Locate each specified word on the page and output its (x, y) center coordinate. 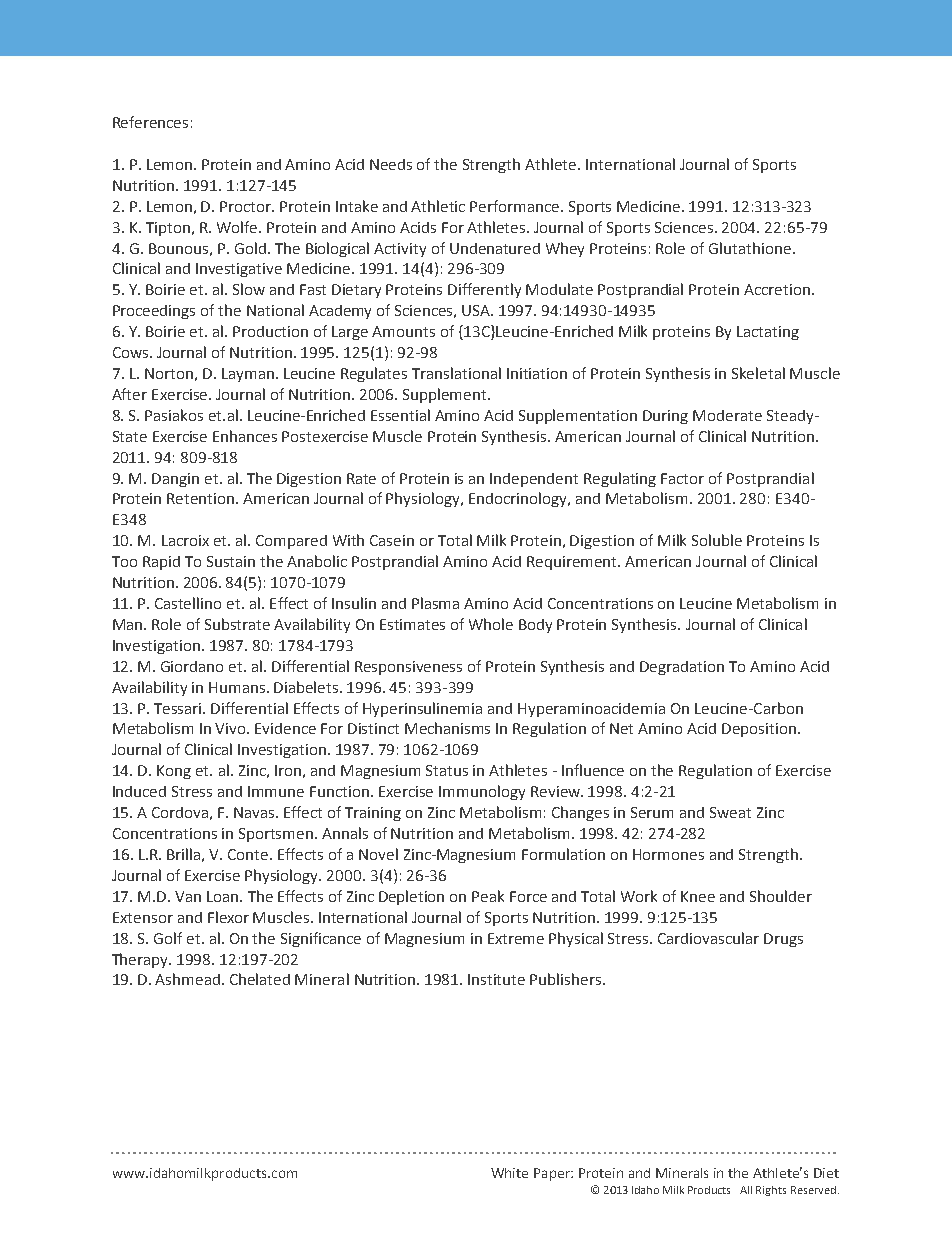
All (746, 1190)
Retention (202, 498)
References (150, 122)
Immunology (482, 792)
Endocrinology (519, 499)
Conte (249, 854)
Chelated (260, 979)
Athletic (438, 206)
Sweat (730, 812)
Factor (682, 478)
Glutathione (750, 248)
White (509, 1173)
